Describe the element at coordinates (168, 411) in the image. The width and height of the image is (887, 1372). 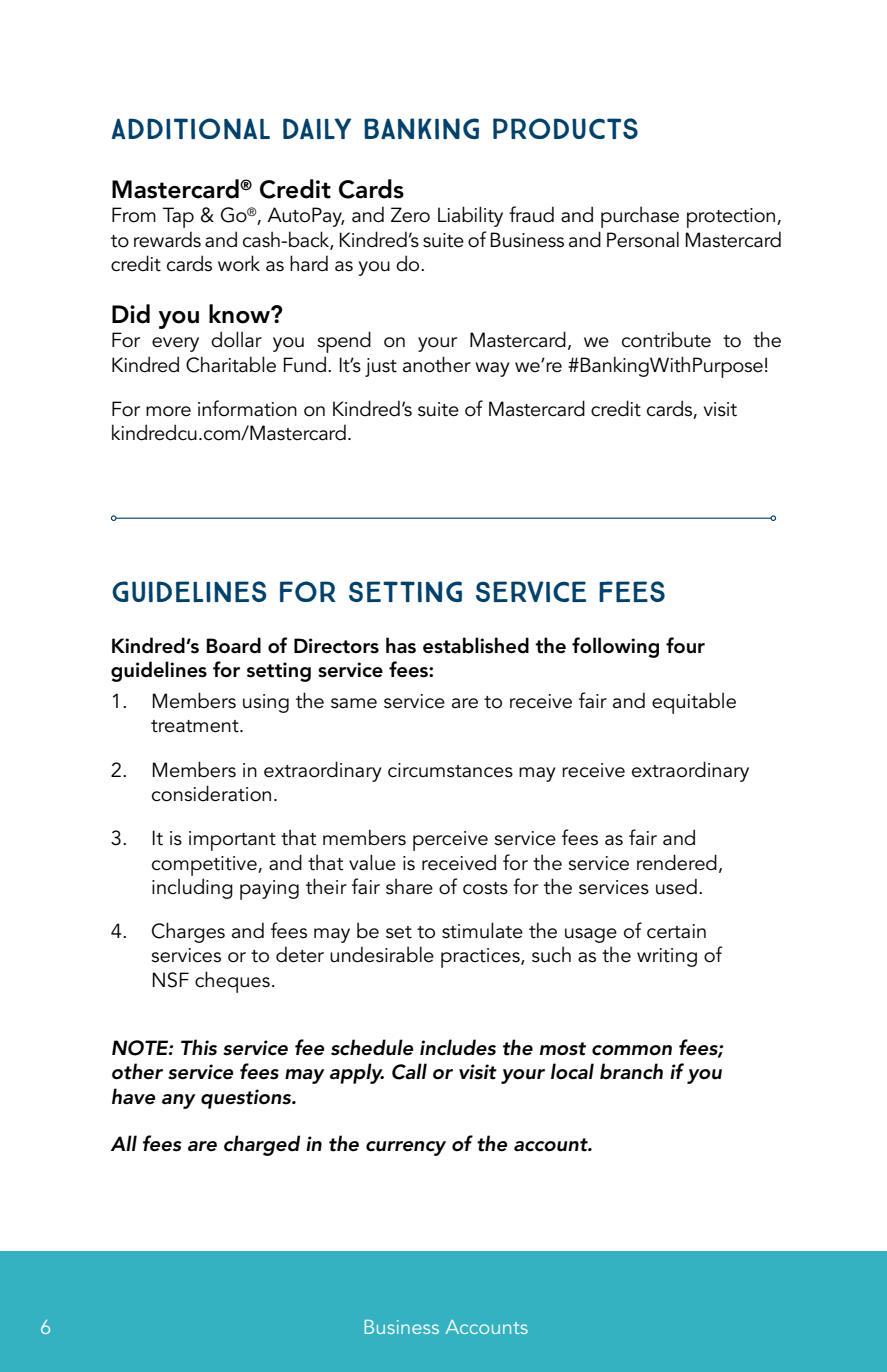
I see `more` at that location.
